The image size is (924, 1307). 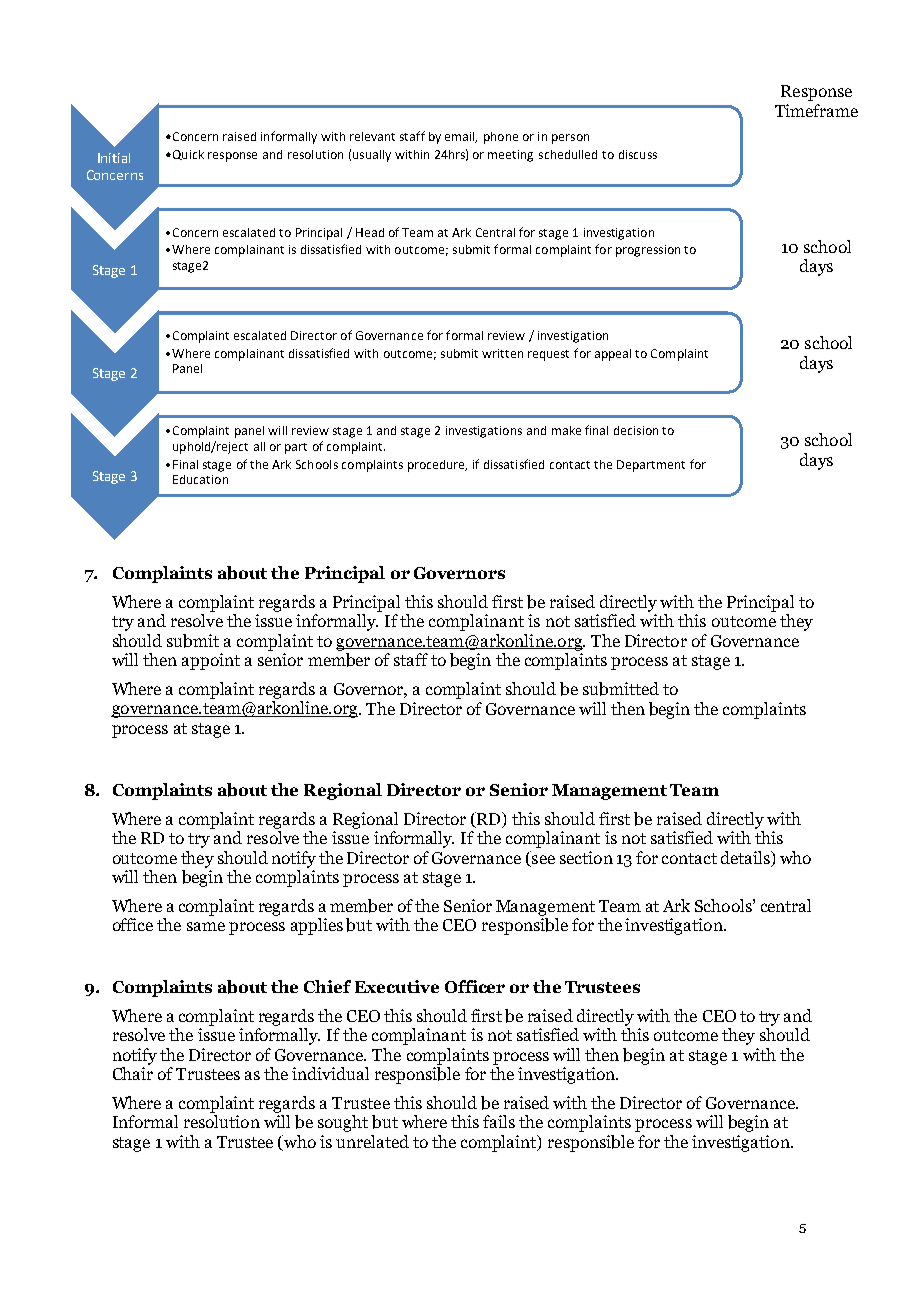 What do you see at coordinates (211, 661) in the screenshot?
I see `appoint` at bounding box center [211, 661].
